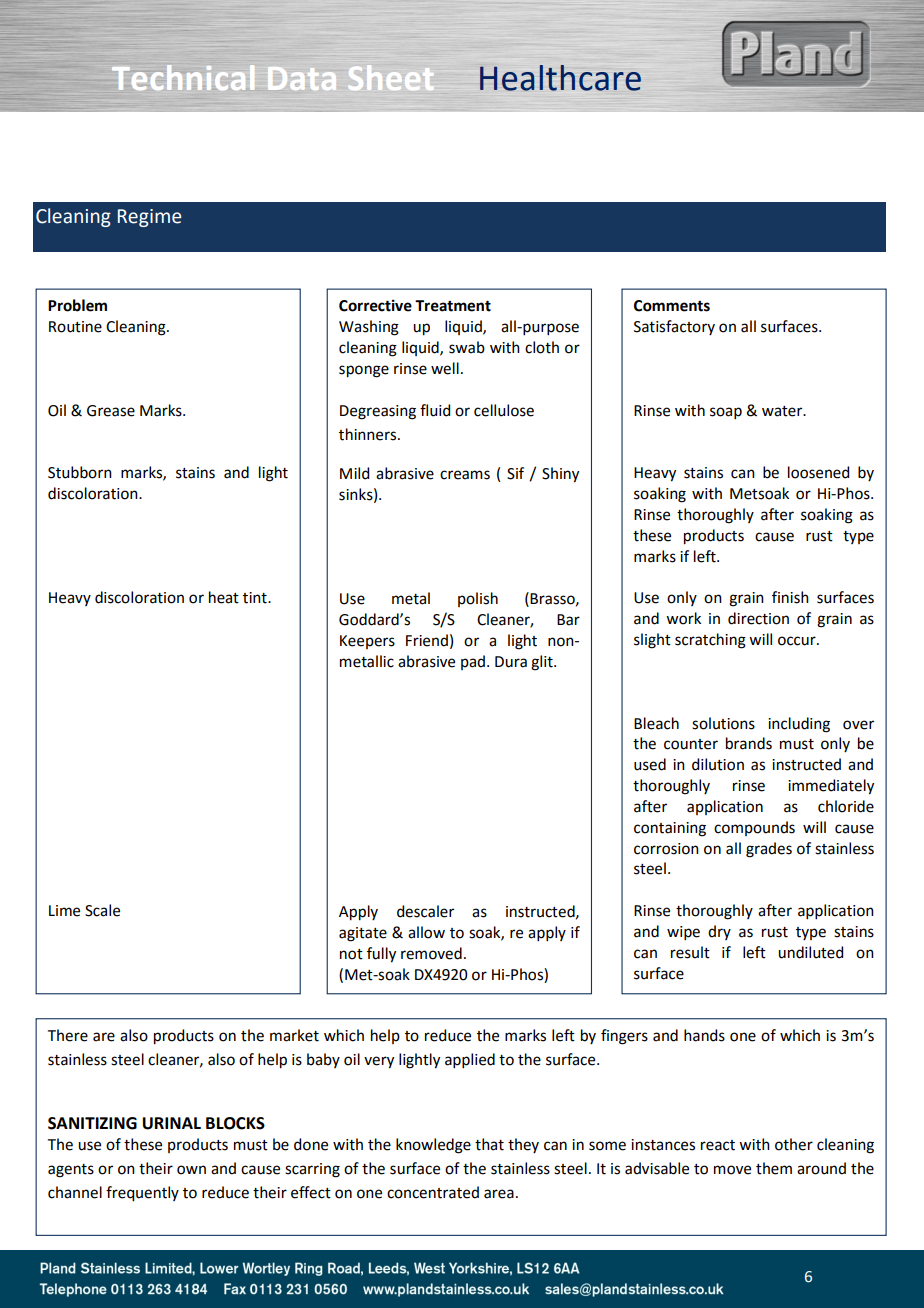  Describe the element at coordinates (427, 640) in the screenshot. I see `Friend` at that location.
